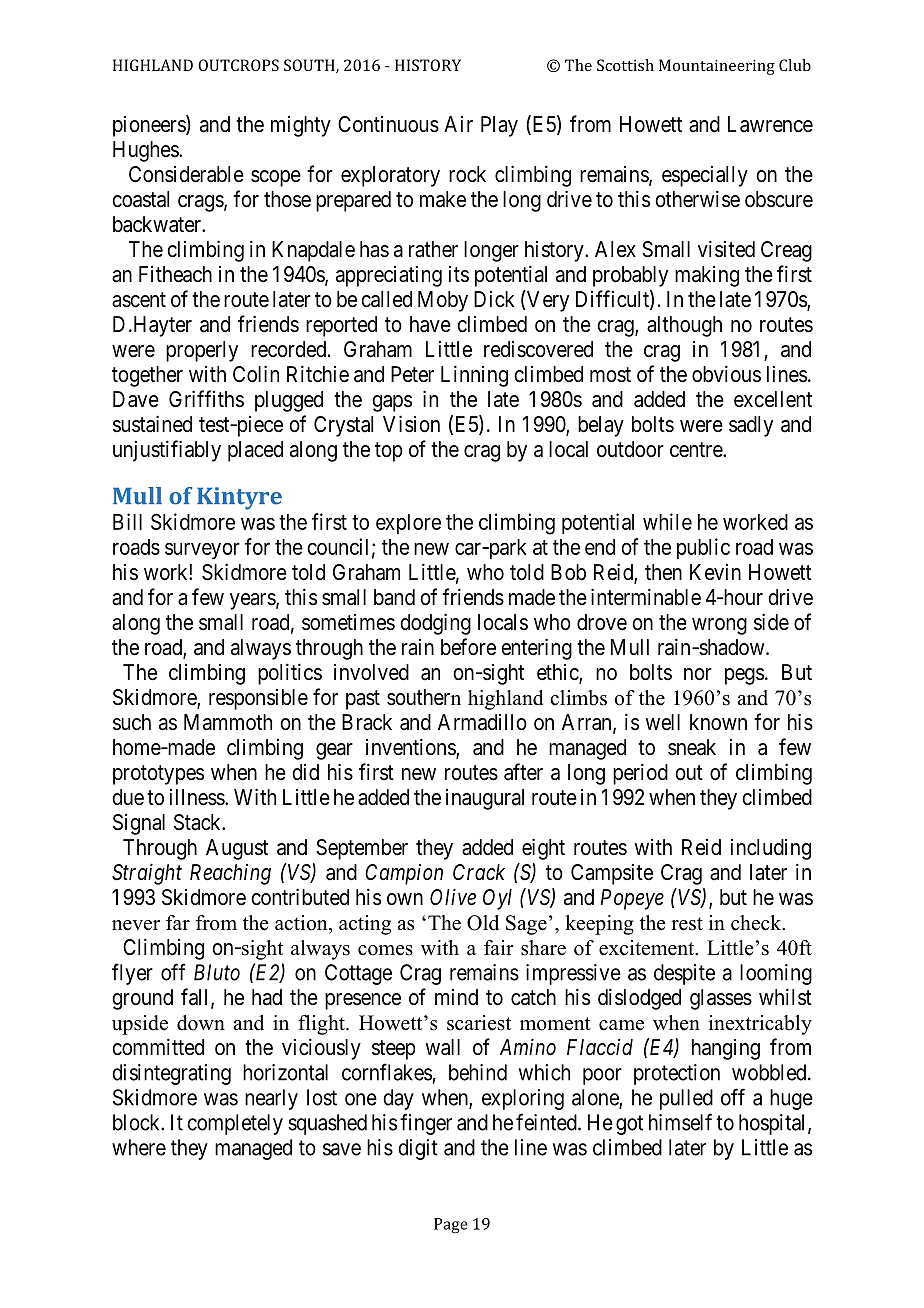 The image size is (924, 1308). Describe the element at coordinates (499, 126) in the screenshot. I see `Play` at that location.
